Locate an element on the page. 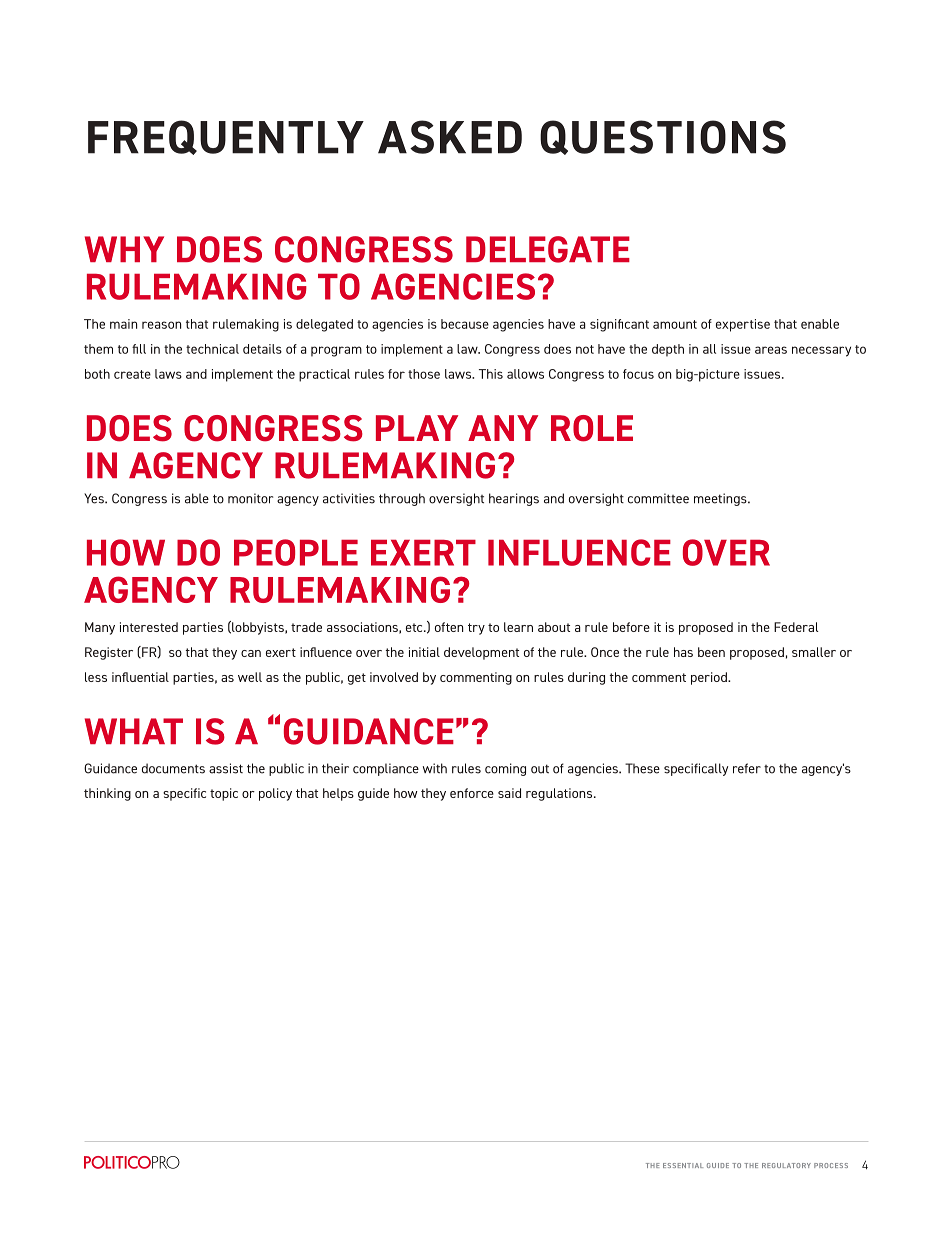  refer is located at coordinates (747, 768).
